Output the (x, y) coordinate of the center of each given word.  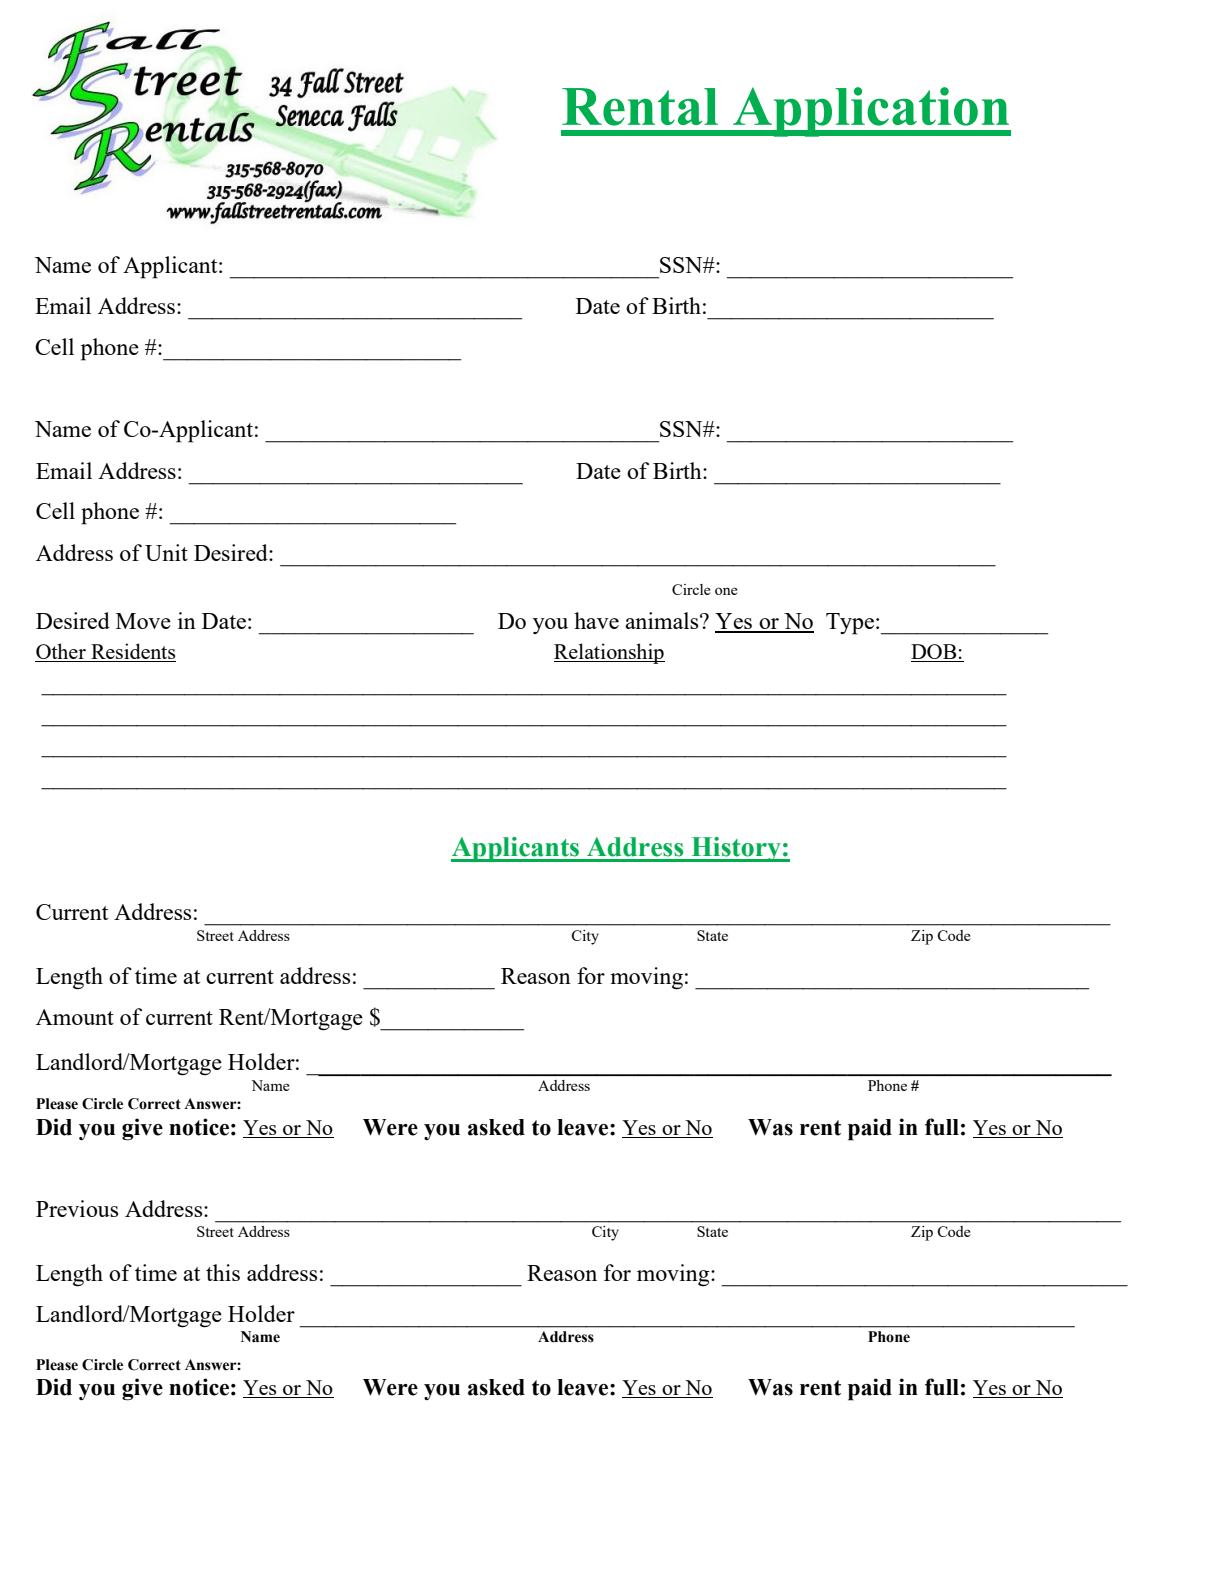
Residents (132, 652)
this (223, 1272)
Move (143, 621)
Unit (166, 552)
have (596, 620)
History (736, 849)
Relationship (609, 653)
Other (61, 652)
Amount (75, 1017)
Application (871, 112)
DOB (935, 653)
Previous (77, 1208)
